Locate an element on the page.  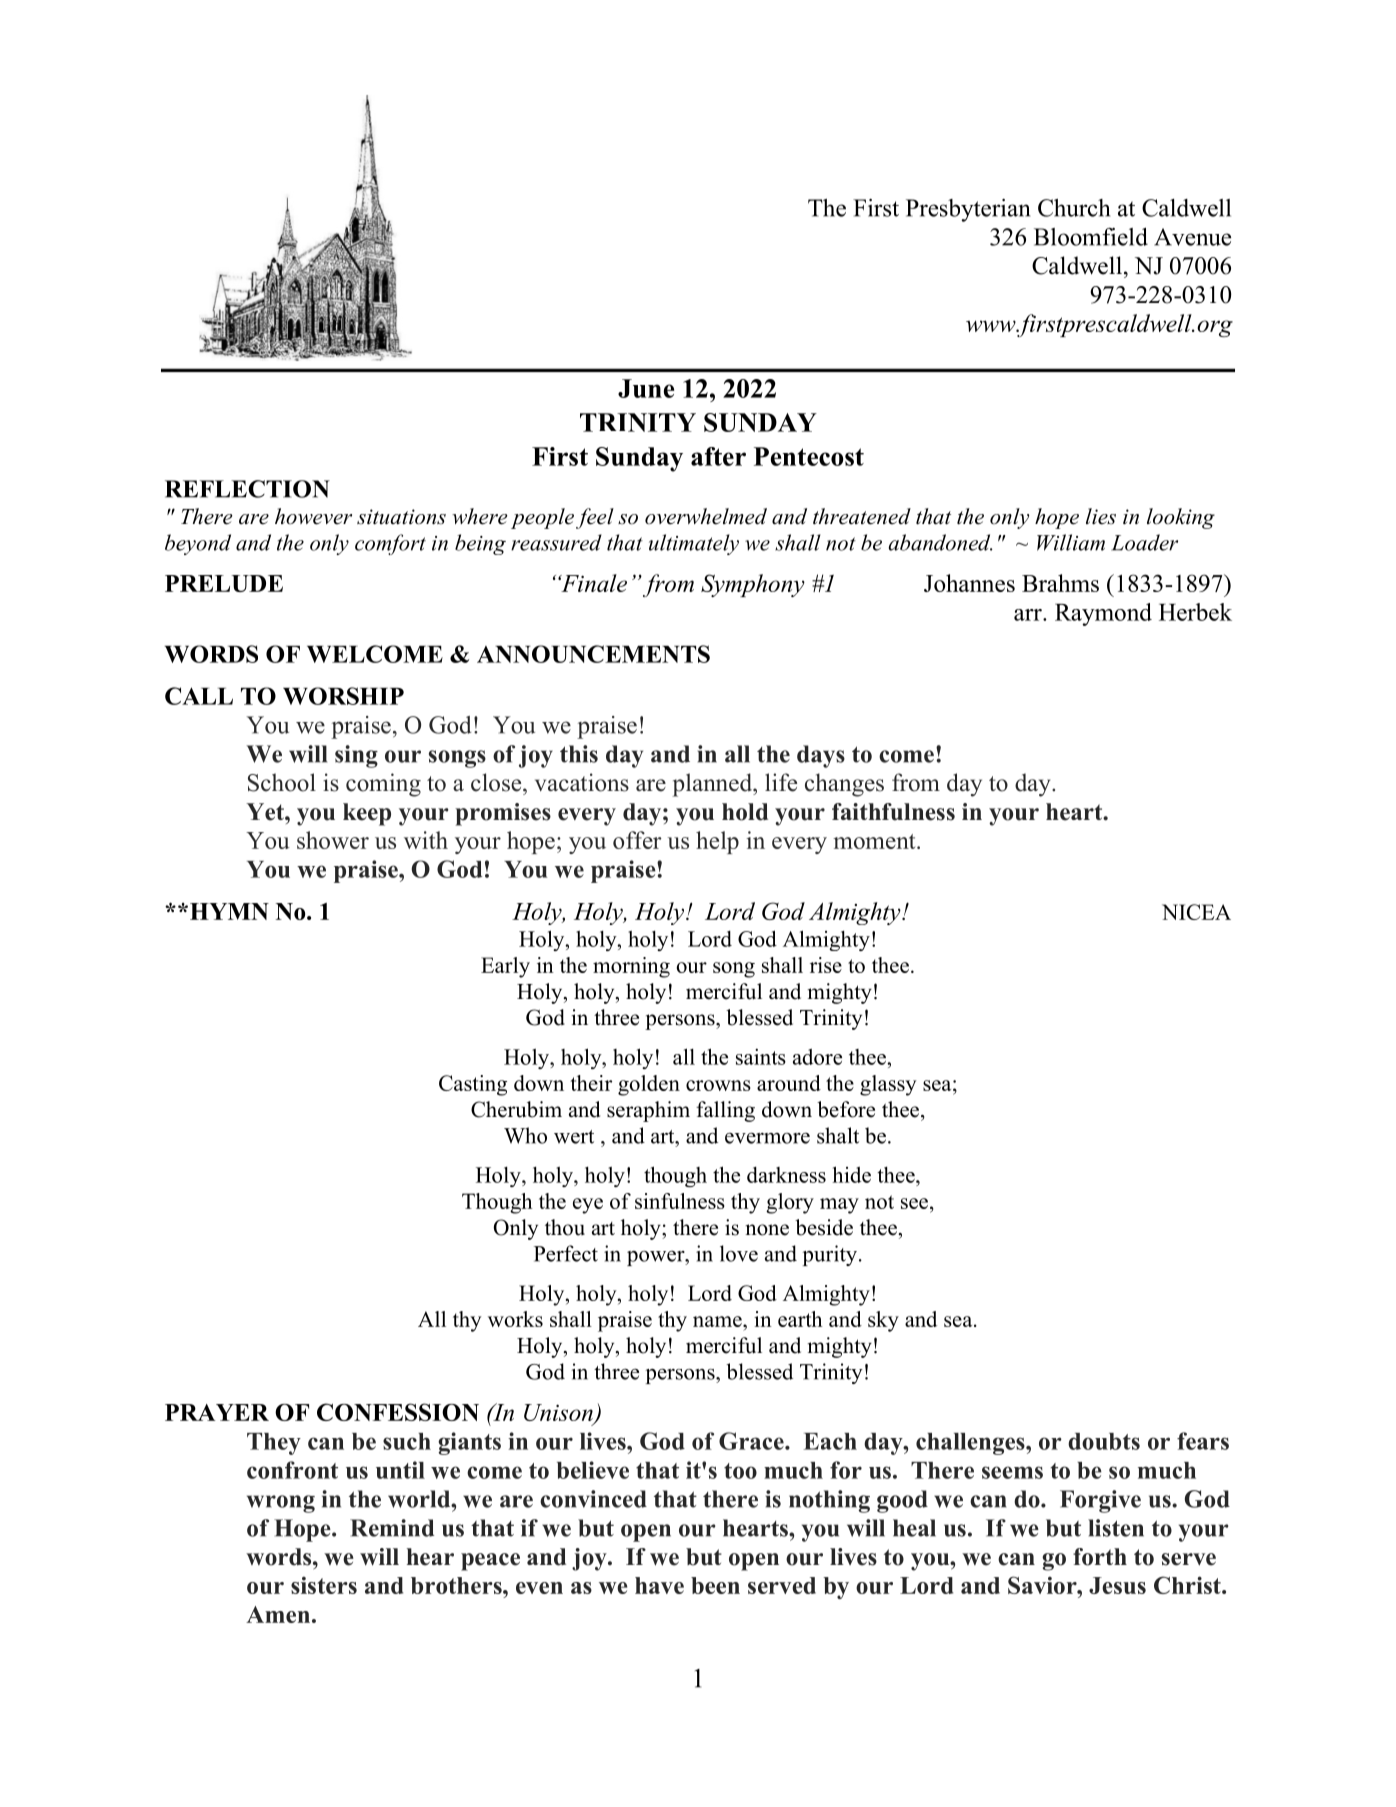
sky is located at coordinates (883, 1321).
